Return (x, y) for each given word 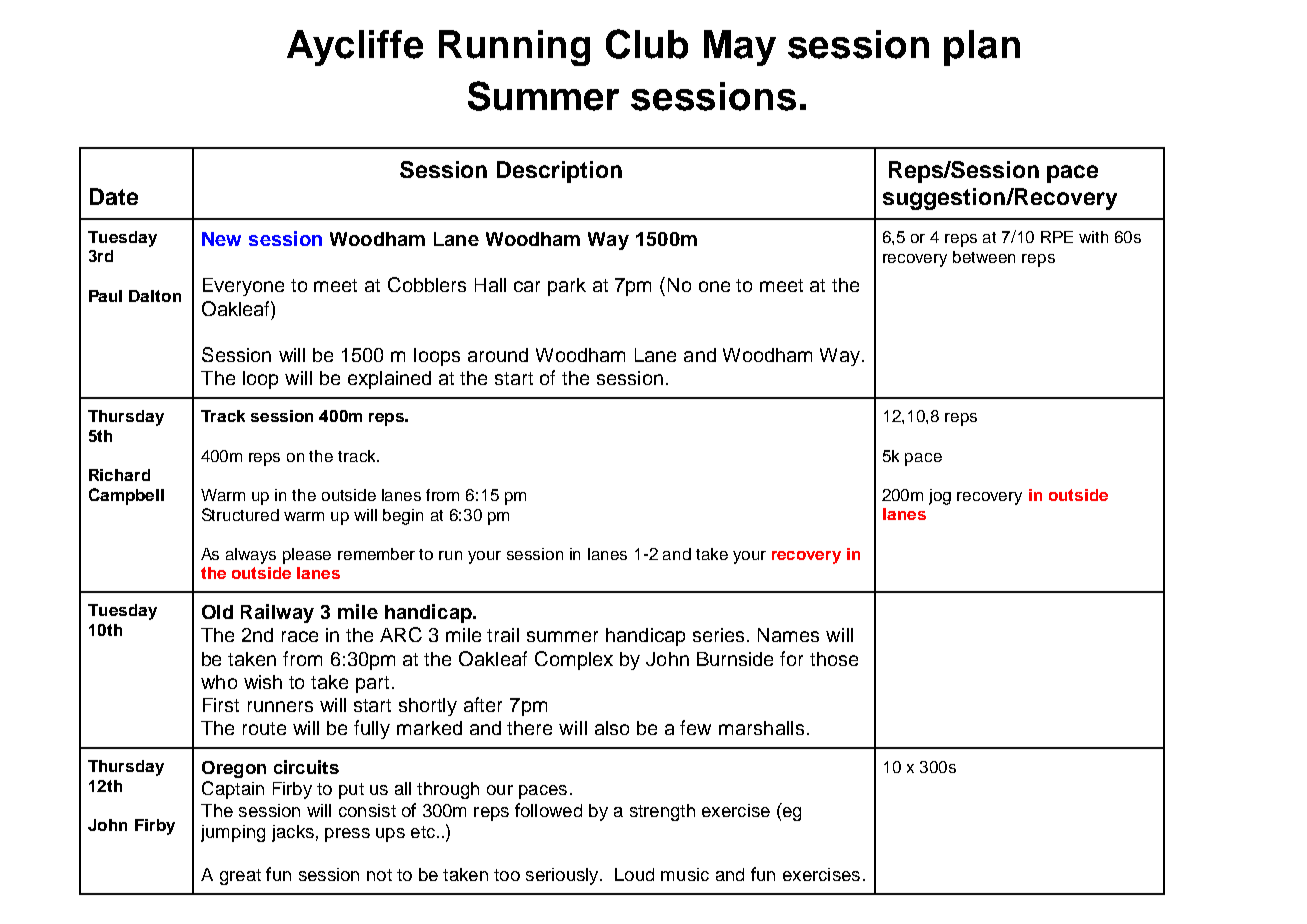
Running (514, 48)
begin (403, 517)
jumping (233, 833)
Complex (574, 660)
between (984, 257)
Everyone (243, 287)
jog (940, 497)
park (567, 287)
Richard (119, 475)
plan (982, 48)
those (834, 659)
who (219, 682)
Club (647, 44)
